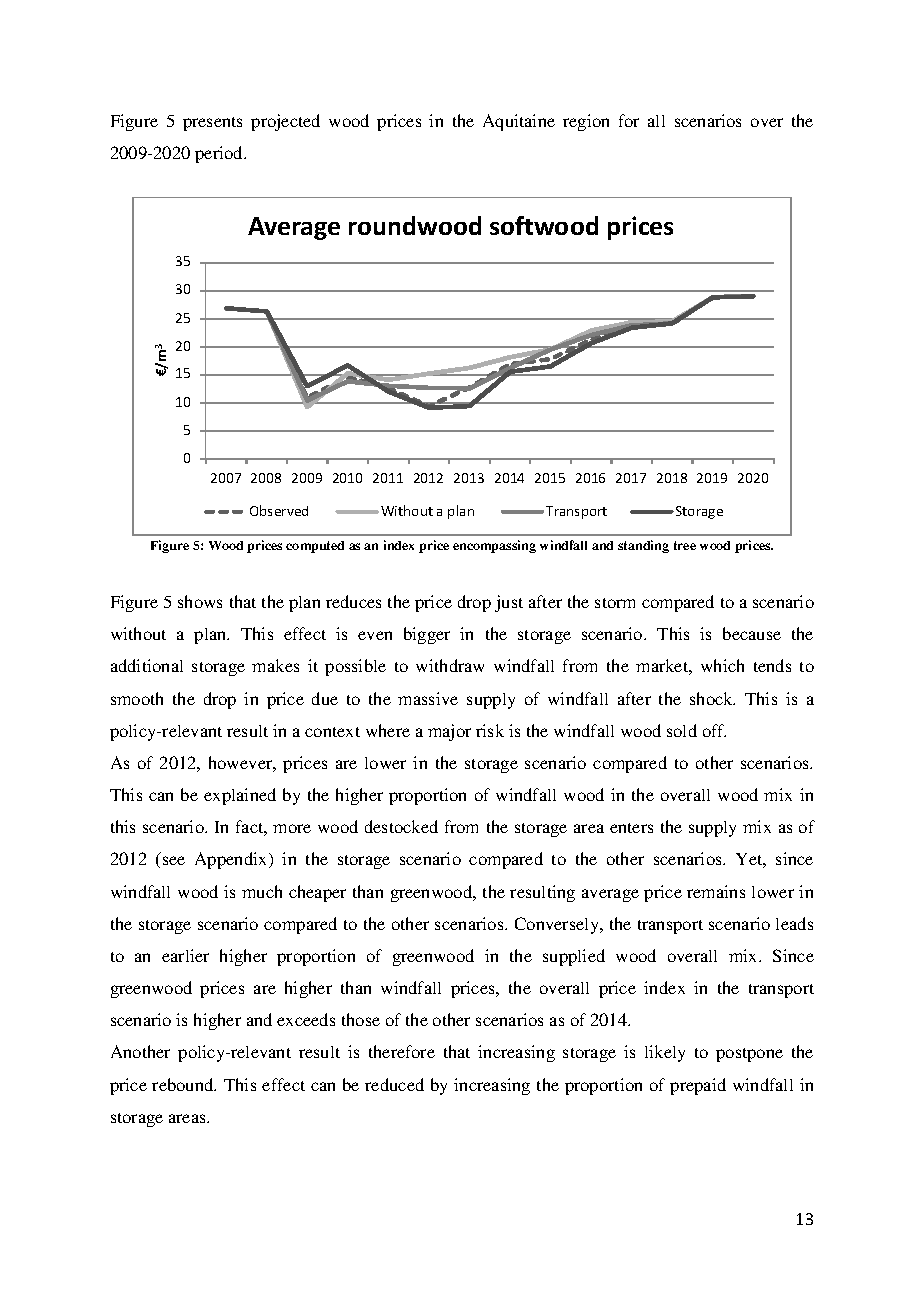 Image resolution: width=924 pixels, height=1308 pixels. Describe the element at coordinates (184, 1084) in the screenshot. I see `rebound` at that location.
